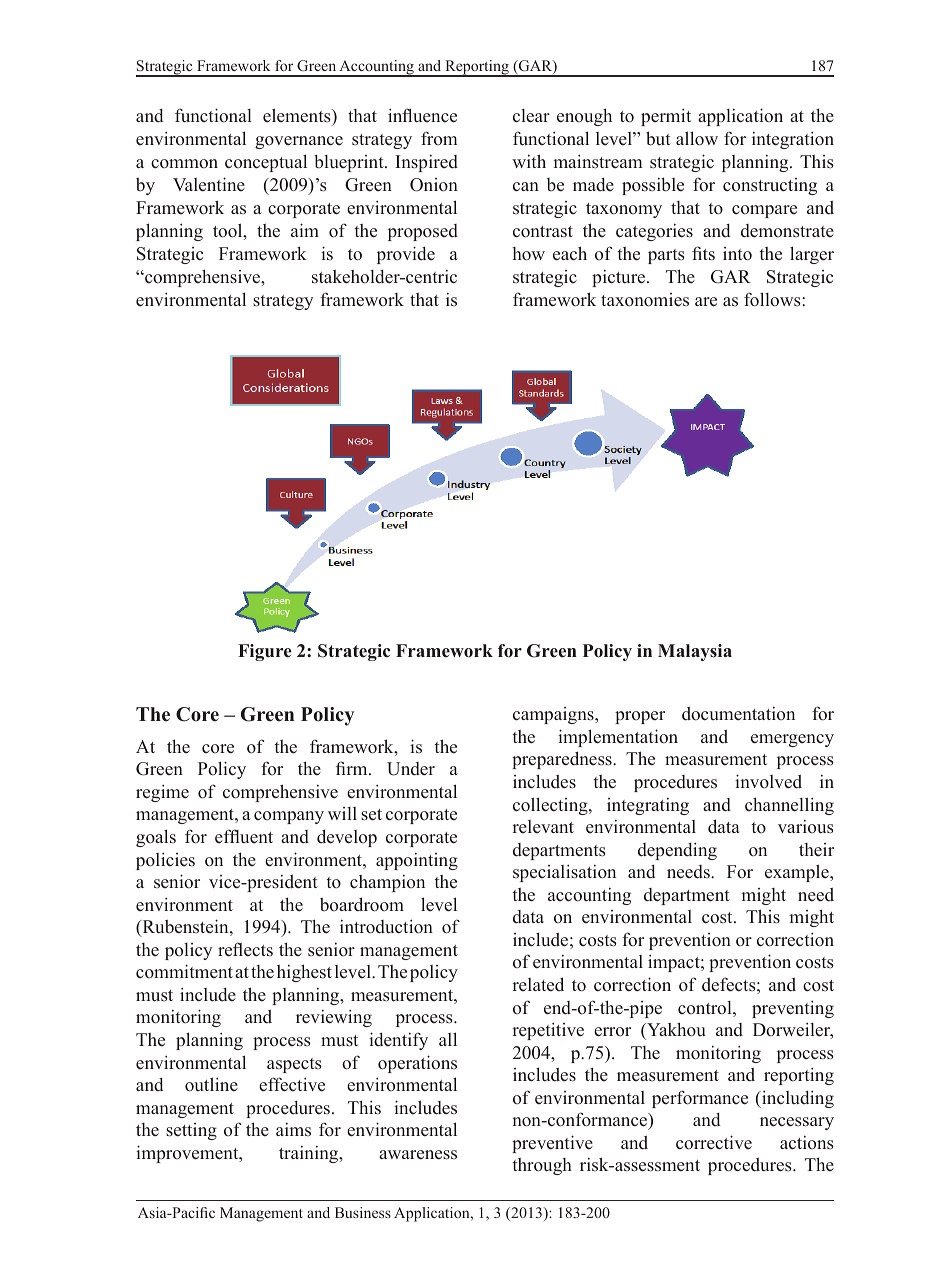 This image has height=1288, width=952. Describe the element at coordinates (538, 984) in the image. I see `related` at that location.
